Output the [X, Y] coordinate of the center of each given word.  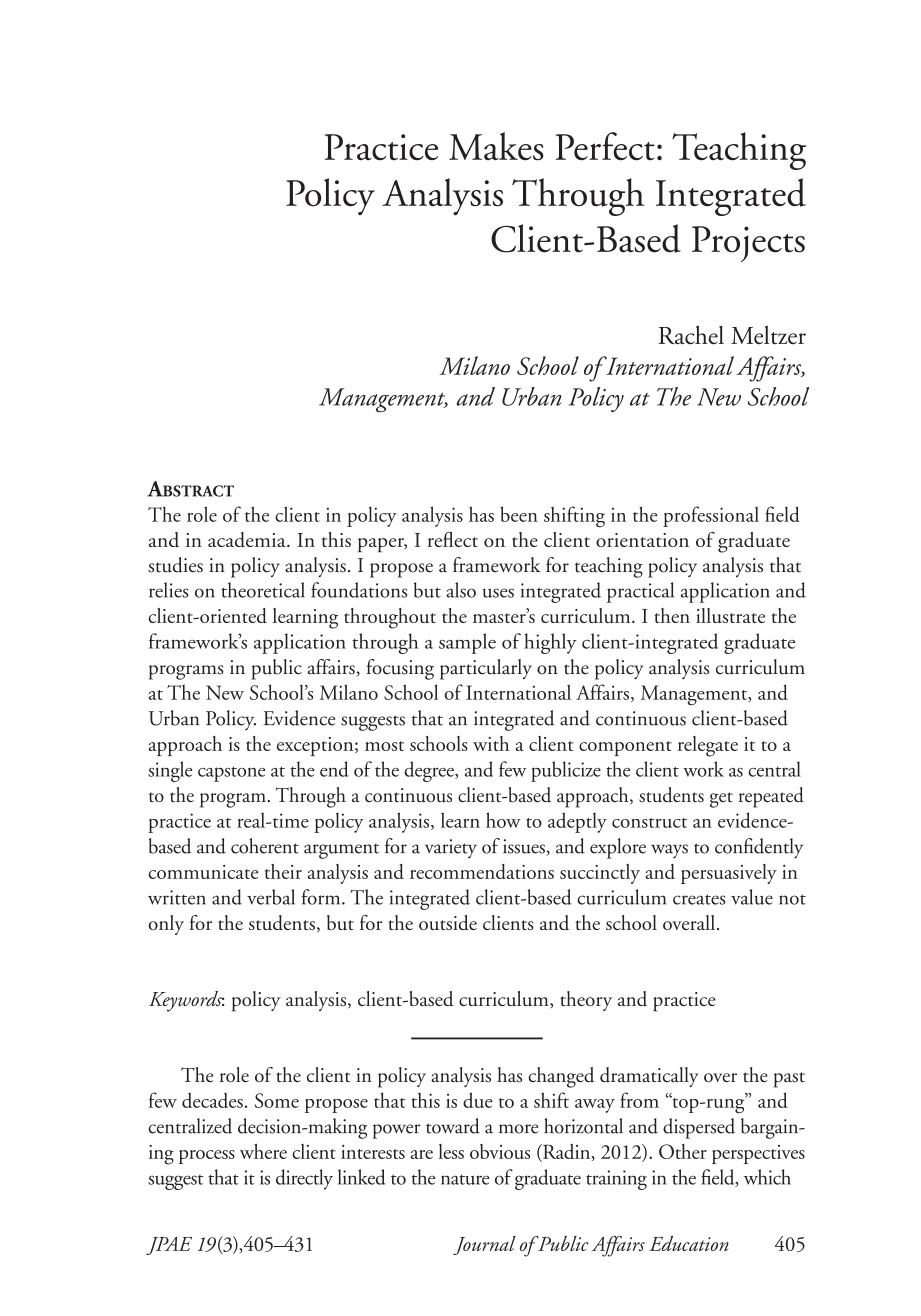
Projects [748, 244]
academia [248, 539]
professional [711, 516]
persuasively [729, 874]
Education [689, 1243]
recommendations [482, 871]
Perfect [605, 146]
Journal [484, 1245]
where [263, 1151]
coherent [265, 846]
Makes [496, 146]
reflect [452, 539]
